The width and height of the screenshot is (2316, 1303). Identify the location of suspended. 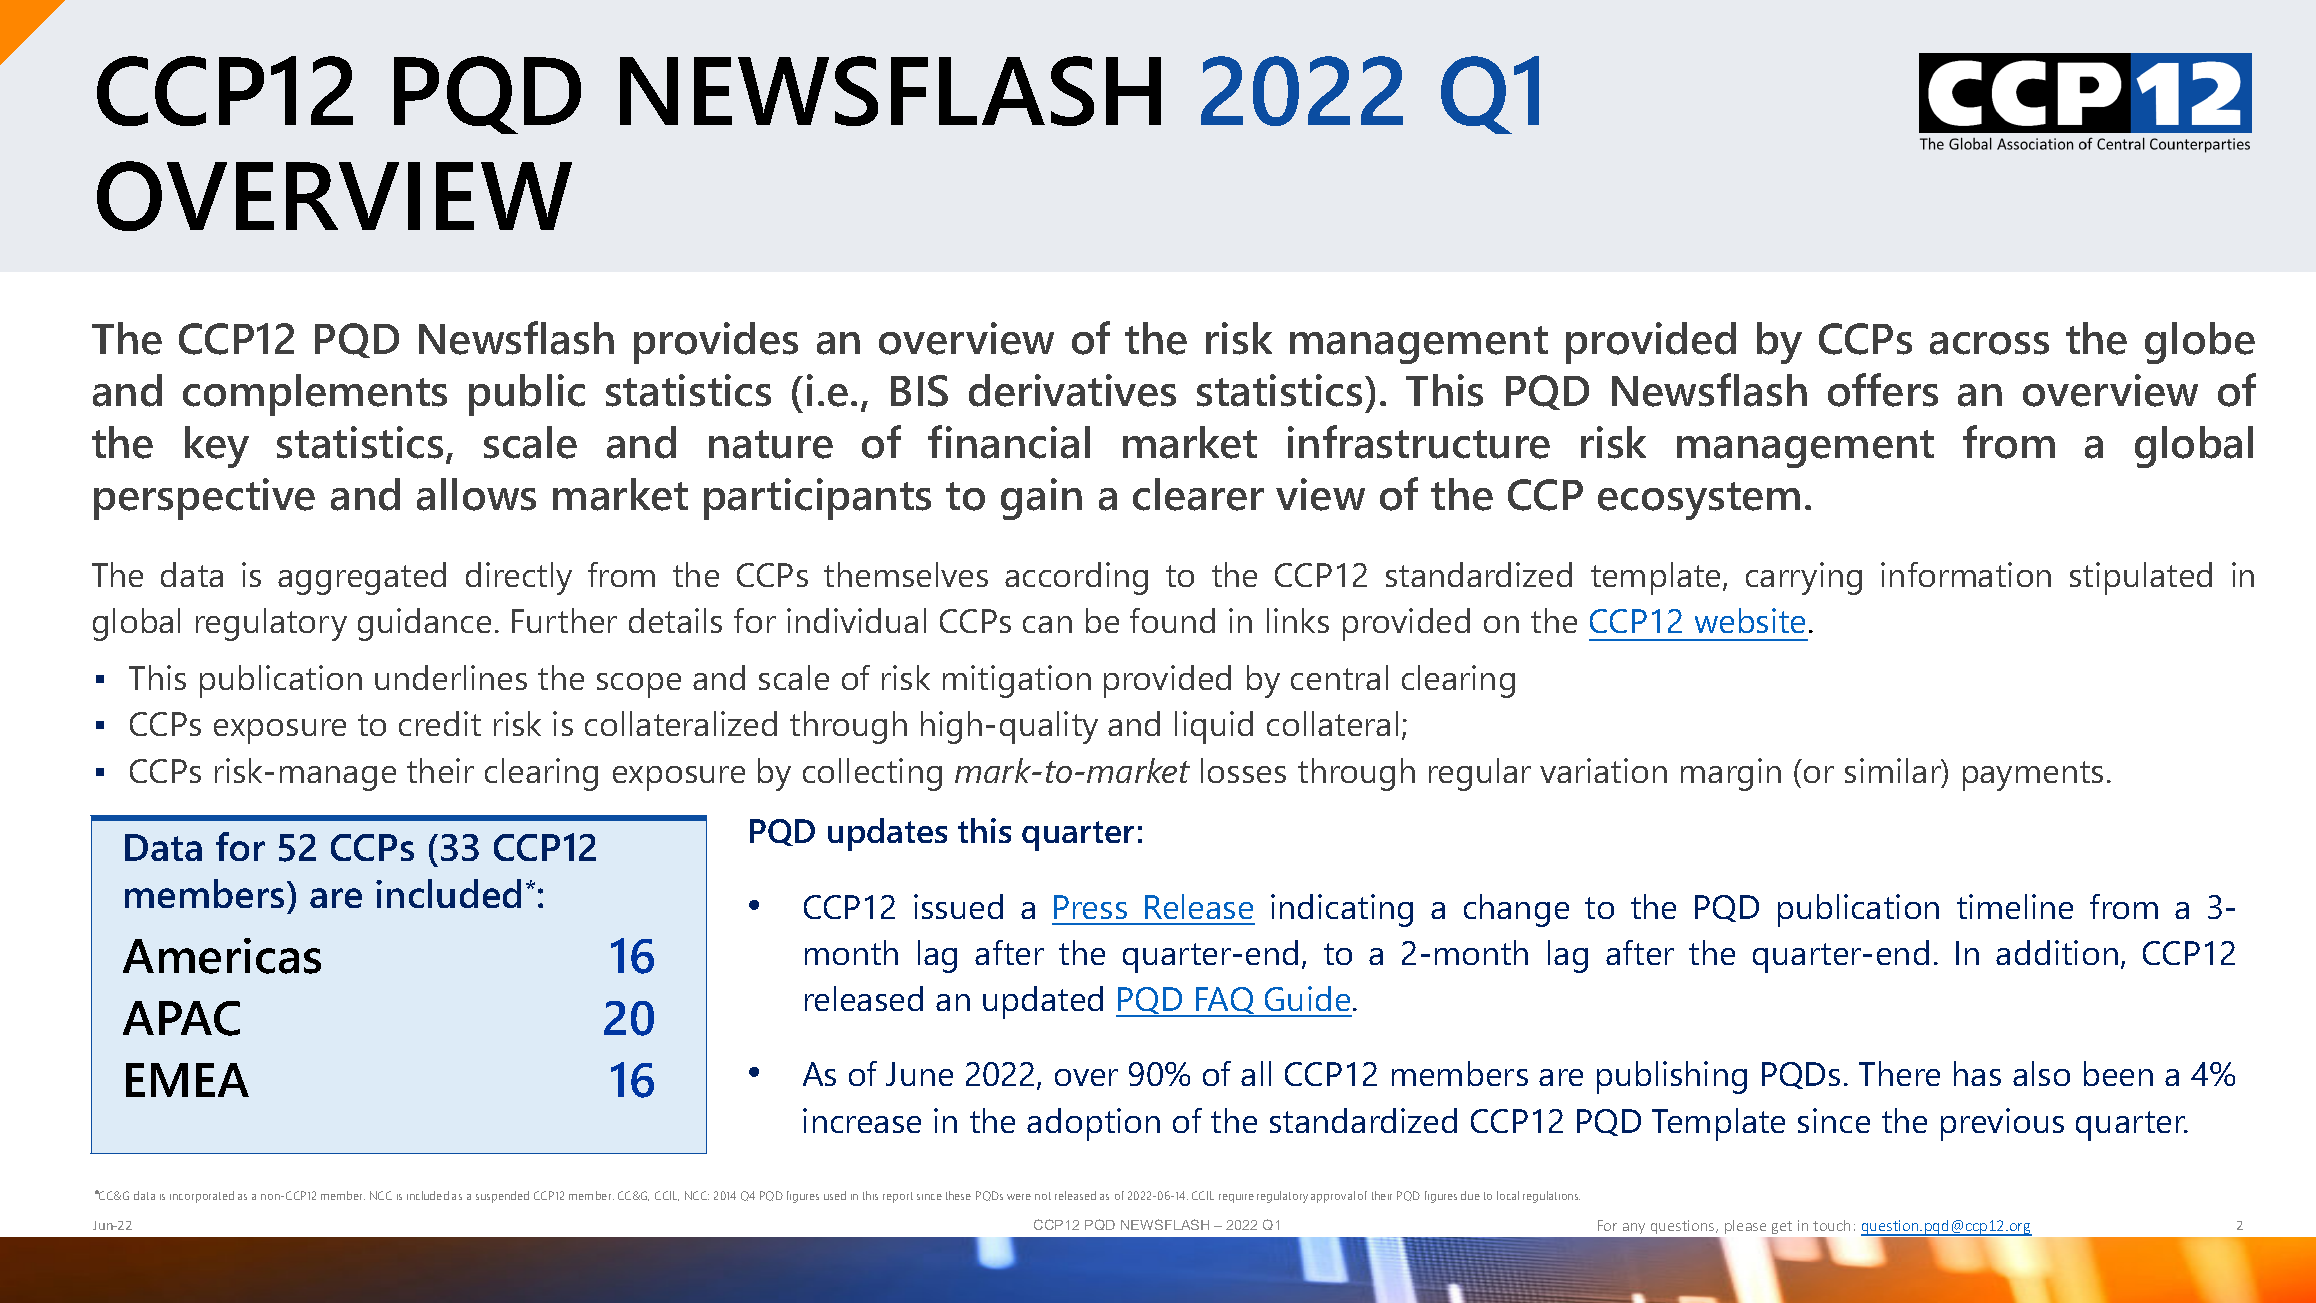
(502, 1197).
